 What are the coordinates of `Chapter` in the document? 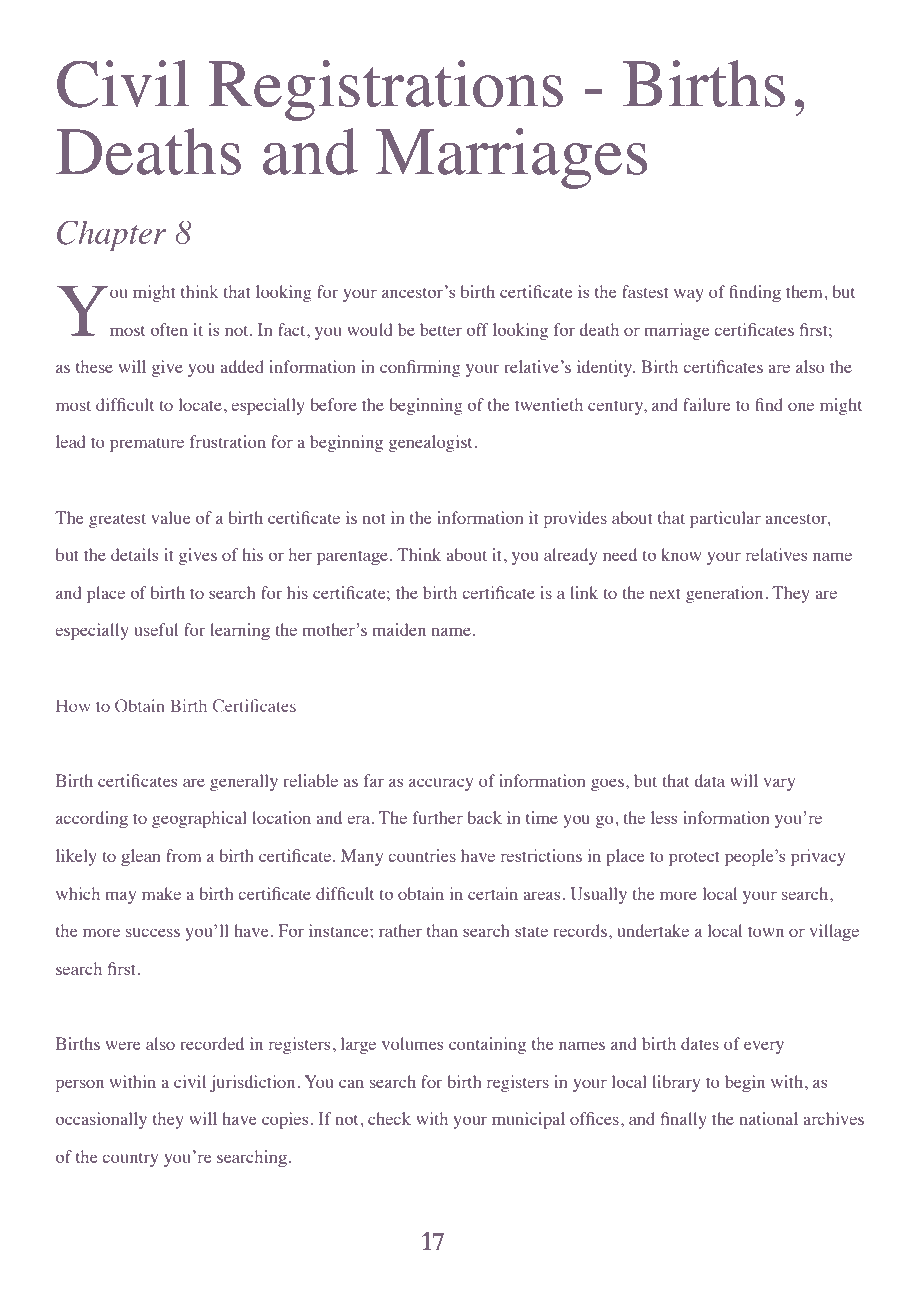 It's located at (111, 236).
